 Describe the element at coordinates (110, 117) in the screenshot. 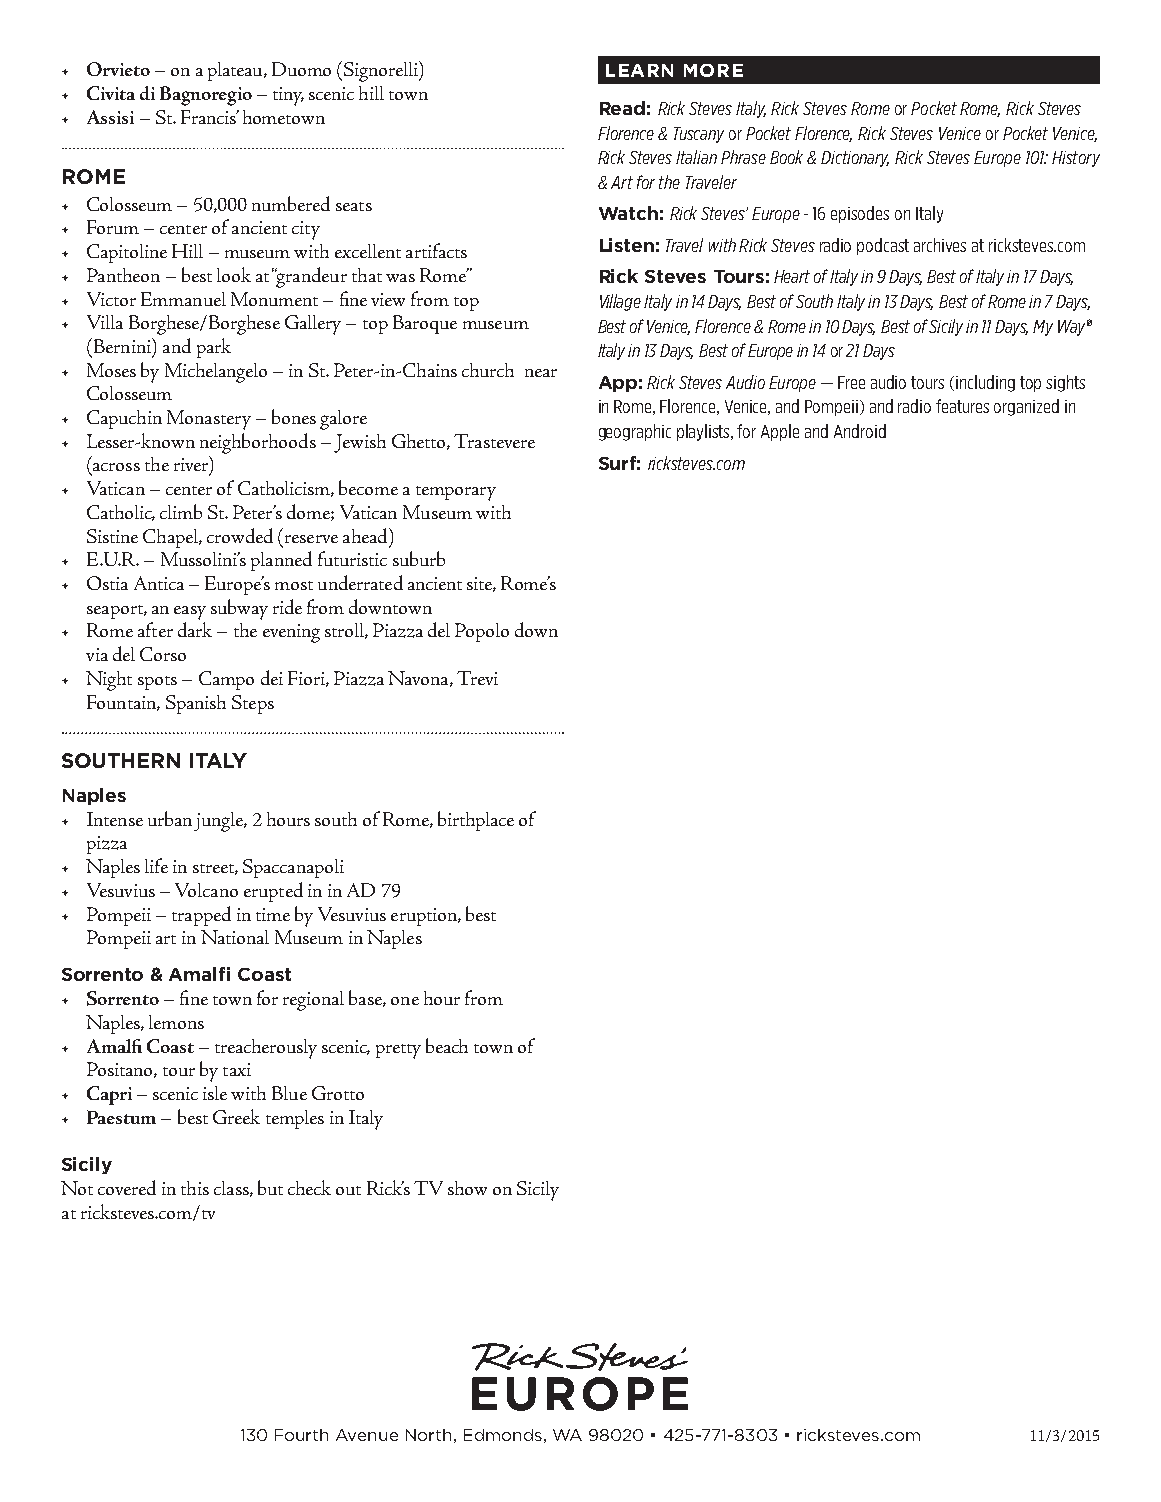

I see `Assisi` at that location.
